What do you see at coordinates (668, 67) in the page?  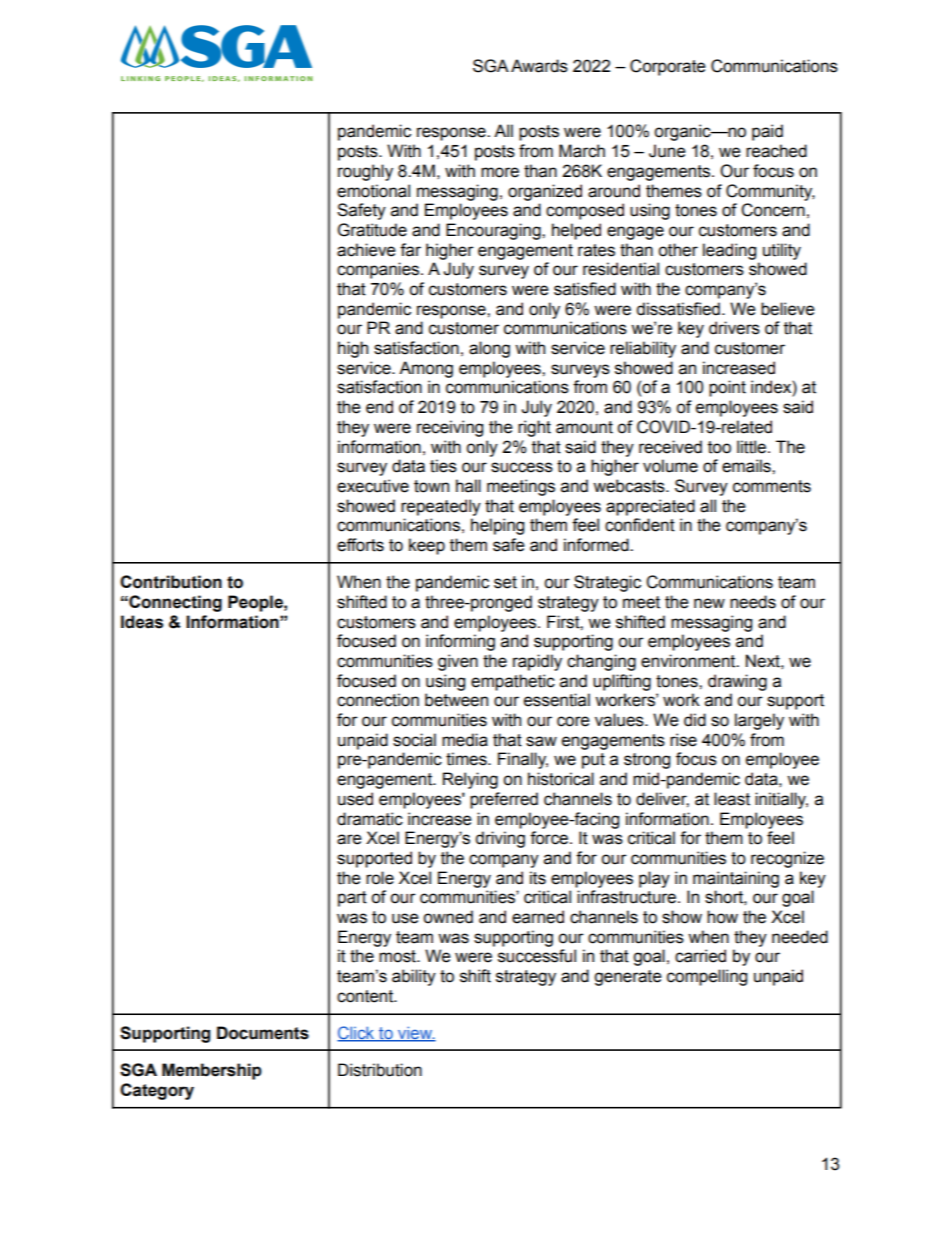 I see `Corporate` at bounding box center [668, 67].
